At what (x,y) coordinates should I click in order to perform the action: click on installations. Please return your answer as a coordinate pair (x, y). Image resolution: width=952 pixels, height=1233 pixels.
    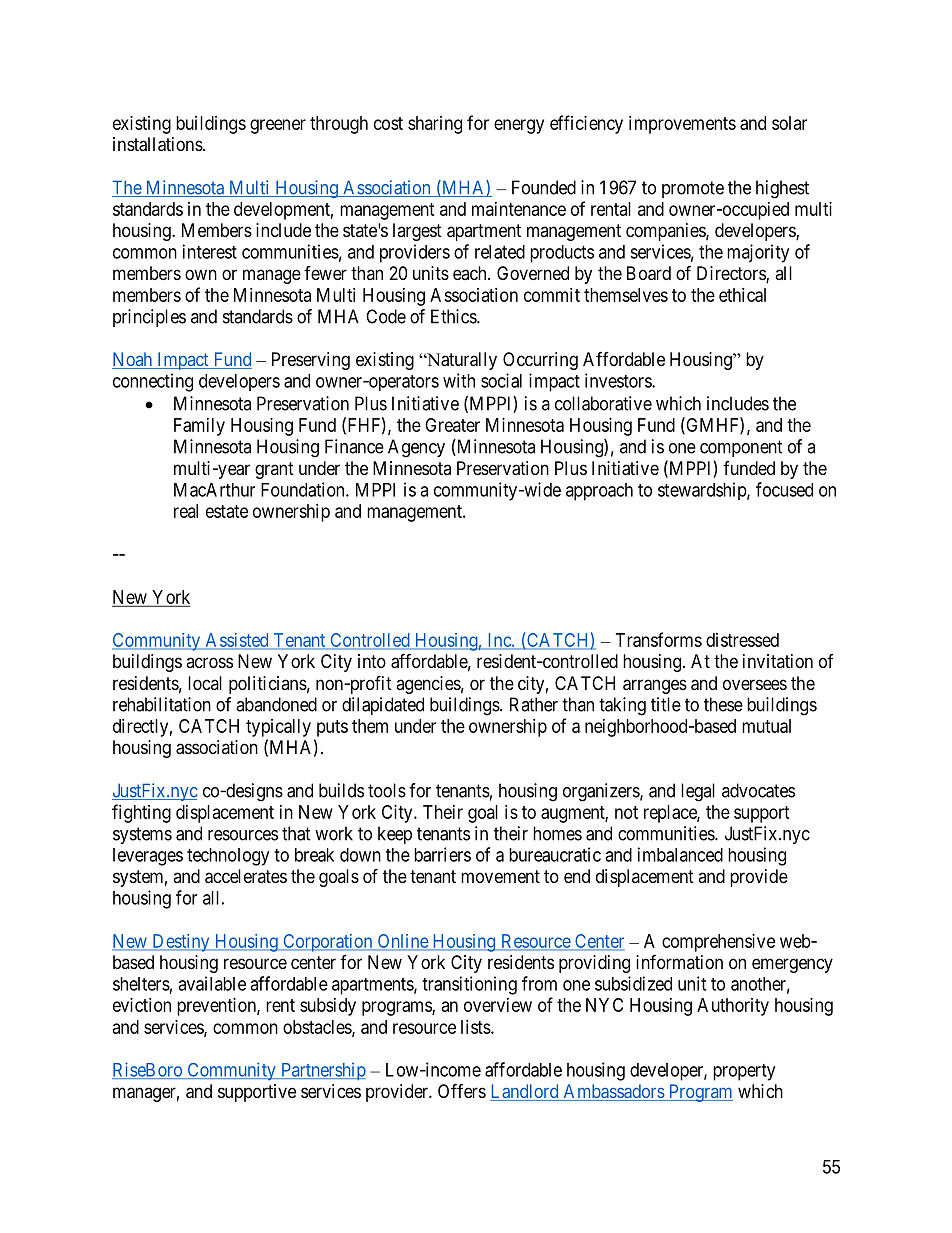
    Looking at the image, I should click on (158, 144).
